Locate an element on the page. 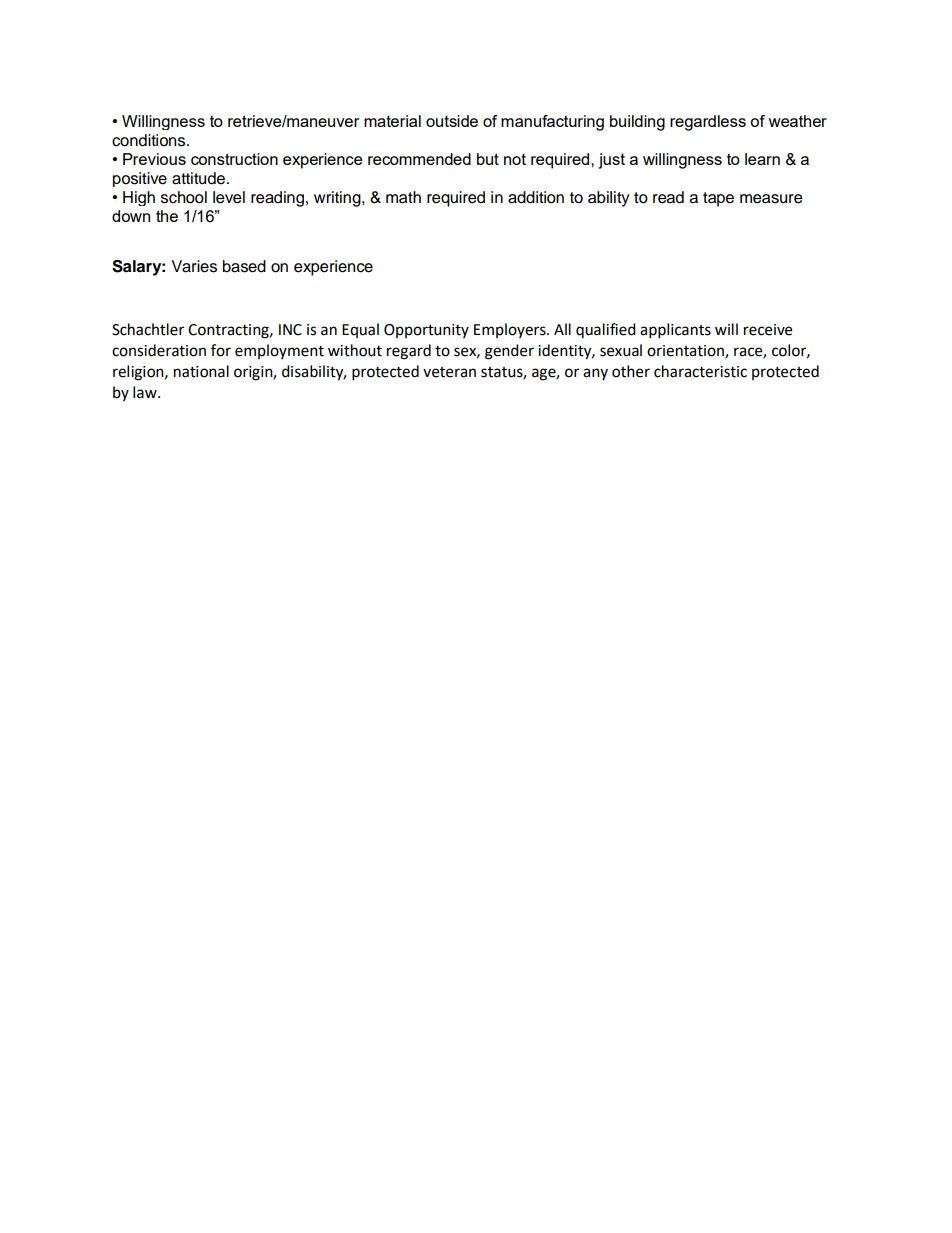 The width and height of the image is (952, 1233). applicants is located at coordinates (675, 331).
